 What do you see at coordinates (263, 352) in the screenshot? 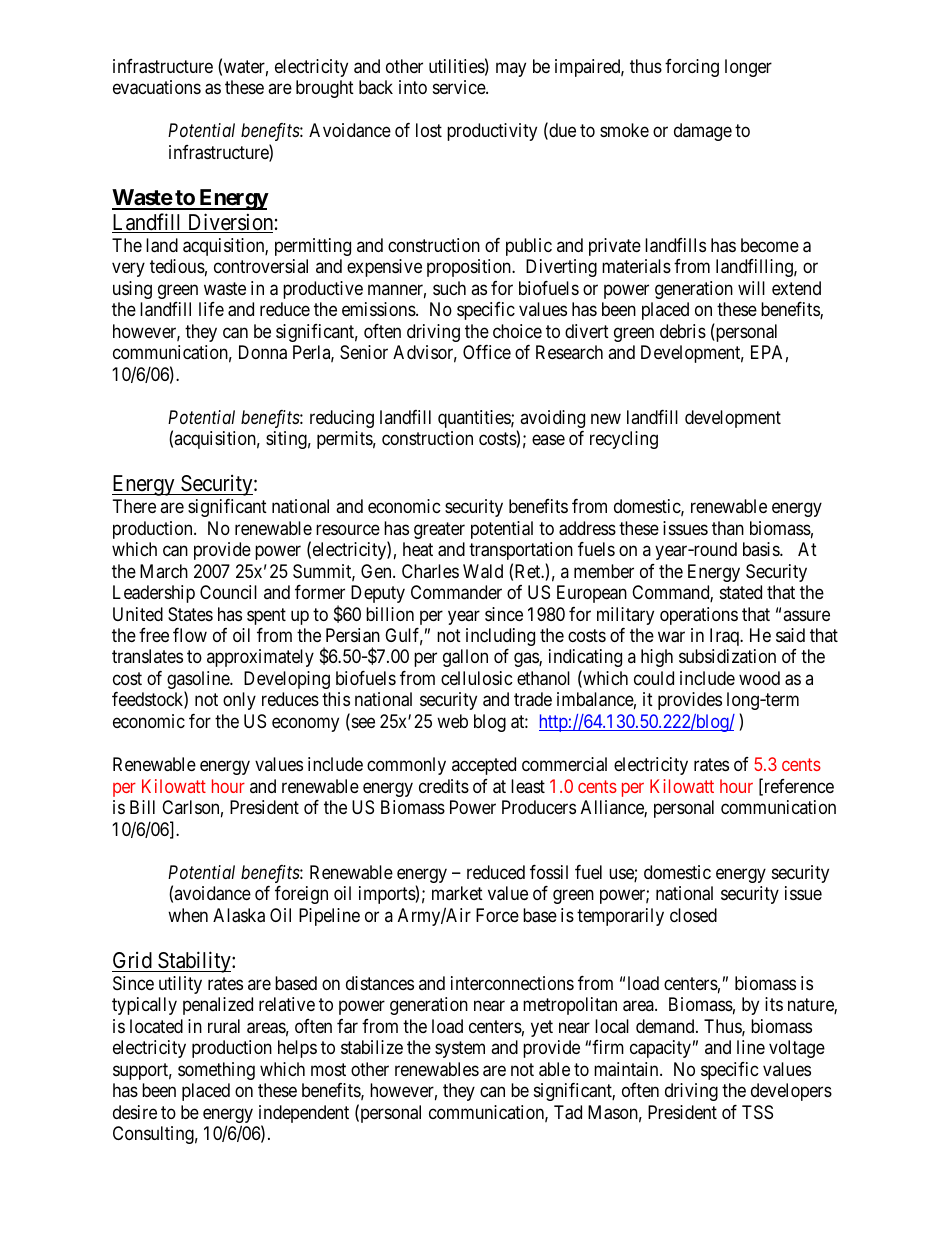
I see `Donna` at bounding box center [263, 352].
